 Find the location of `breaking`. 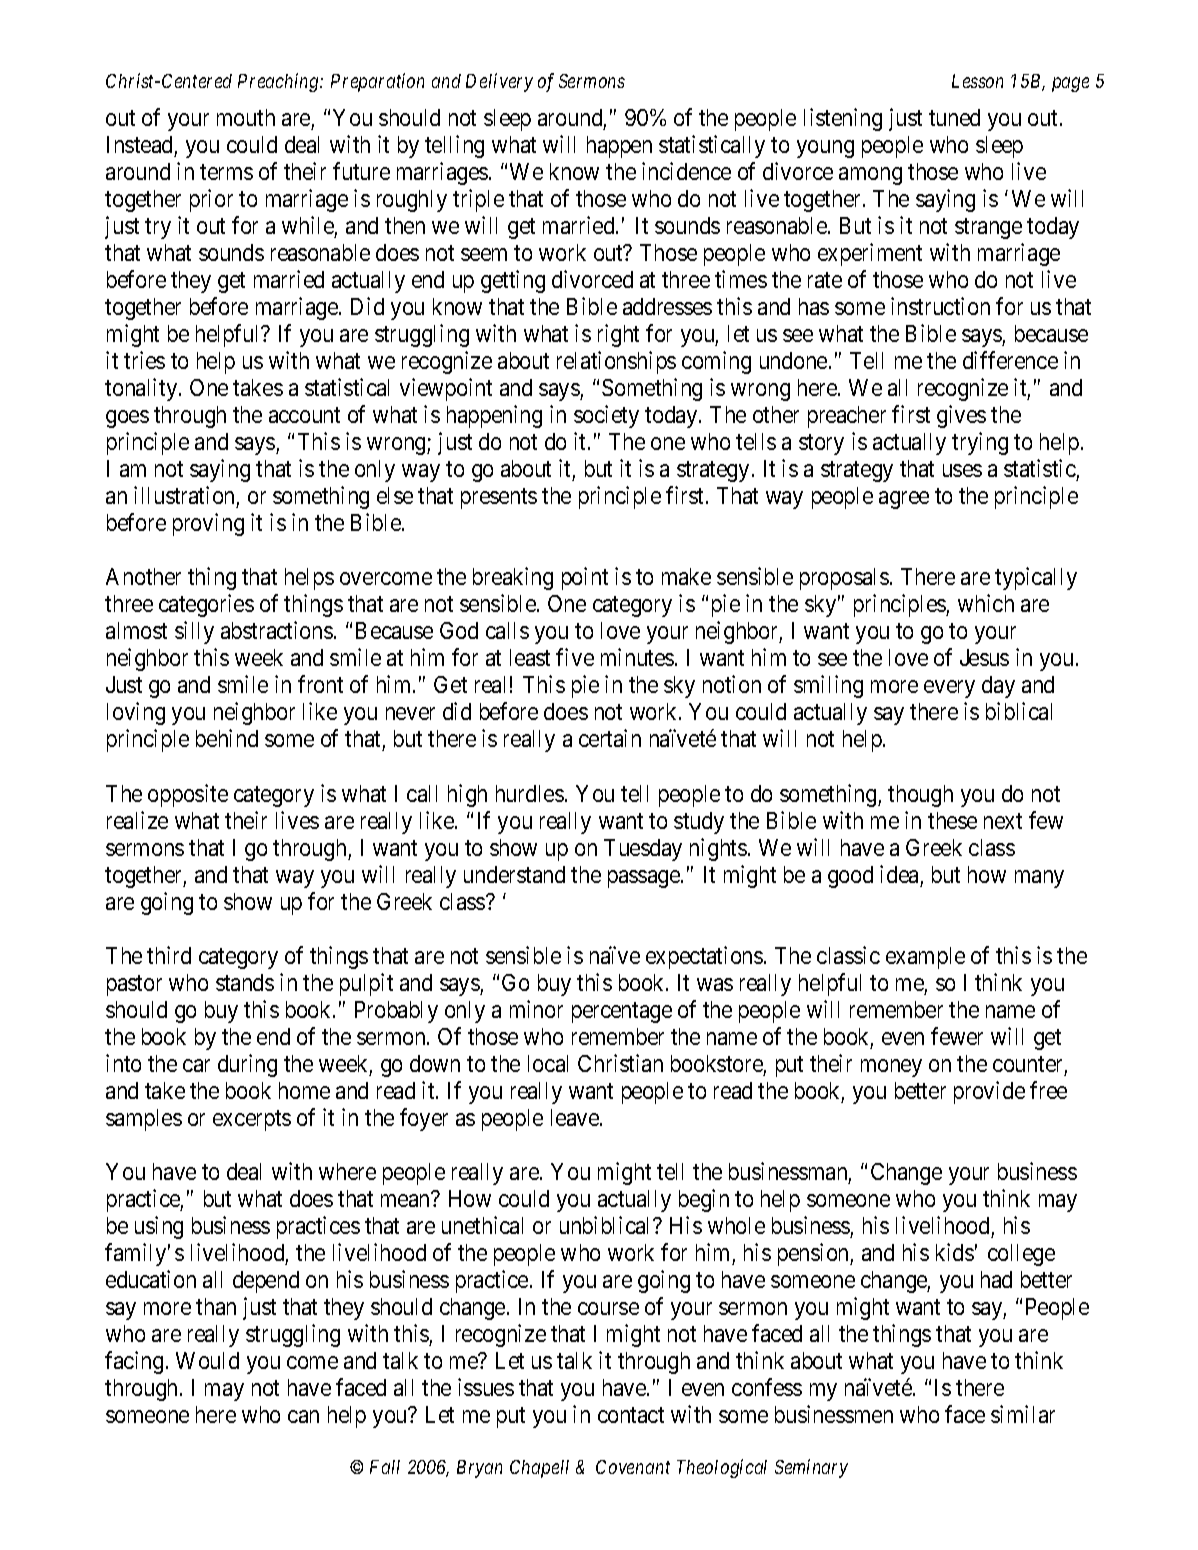

breaking is located at coordinates (513, 578).
